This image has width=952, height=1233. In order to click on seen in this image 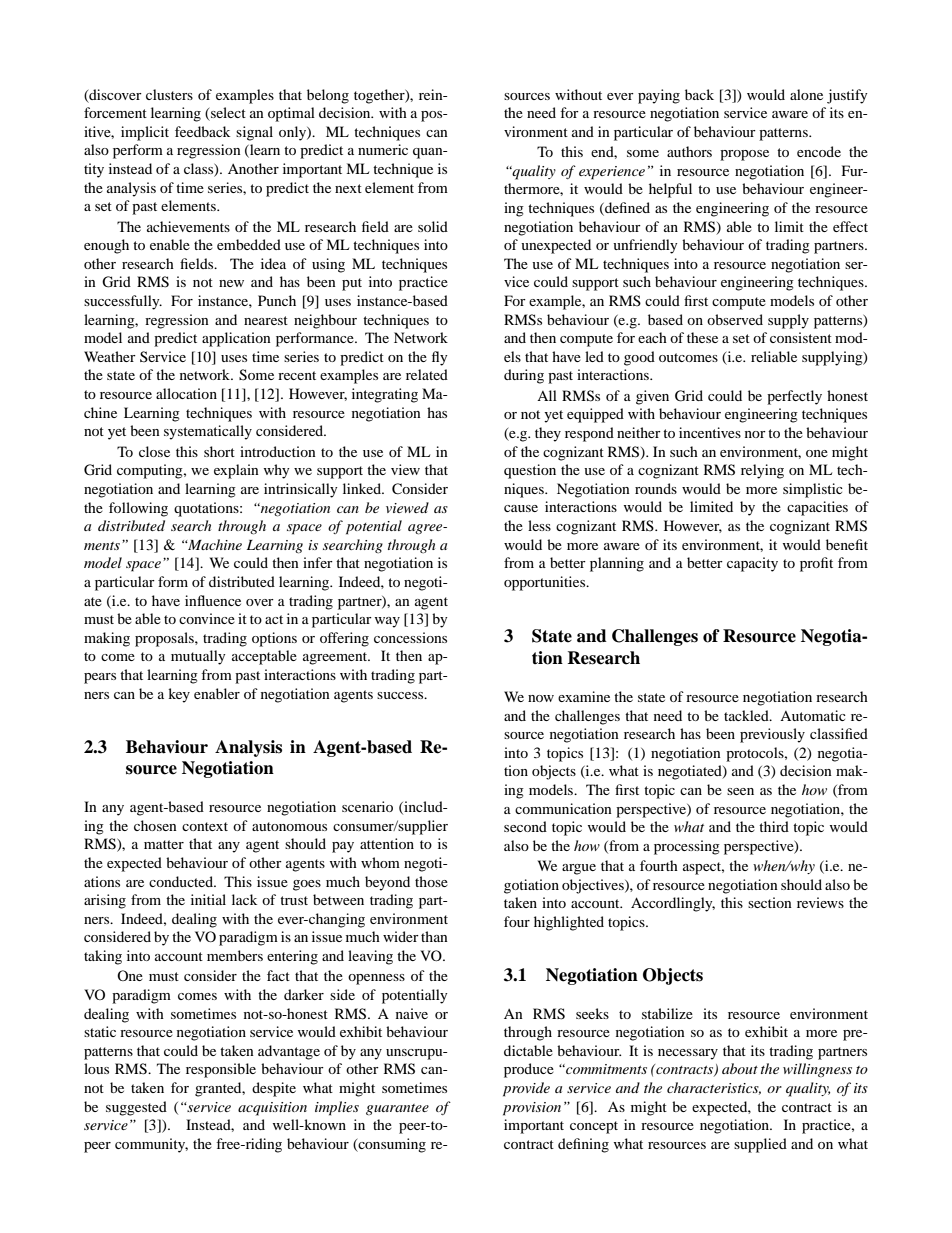, I will do `click(740, 791)`.
